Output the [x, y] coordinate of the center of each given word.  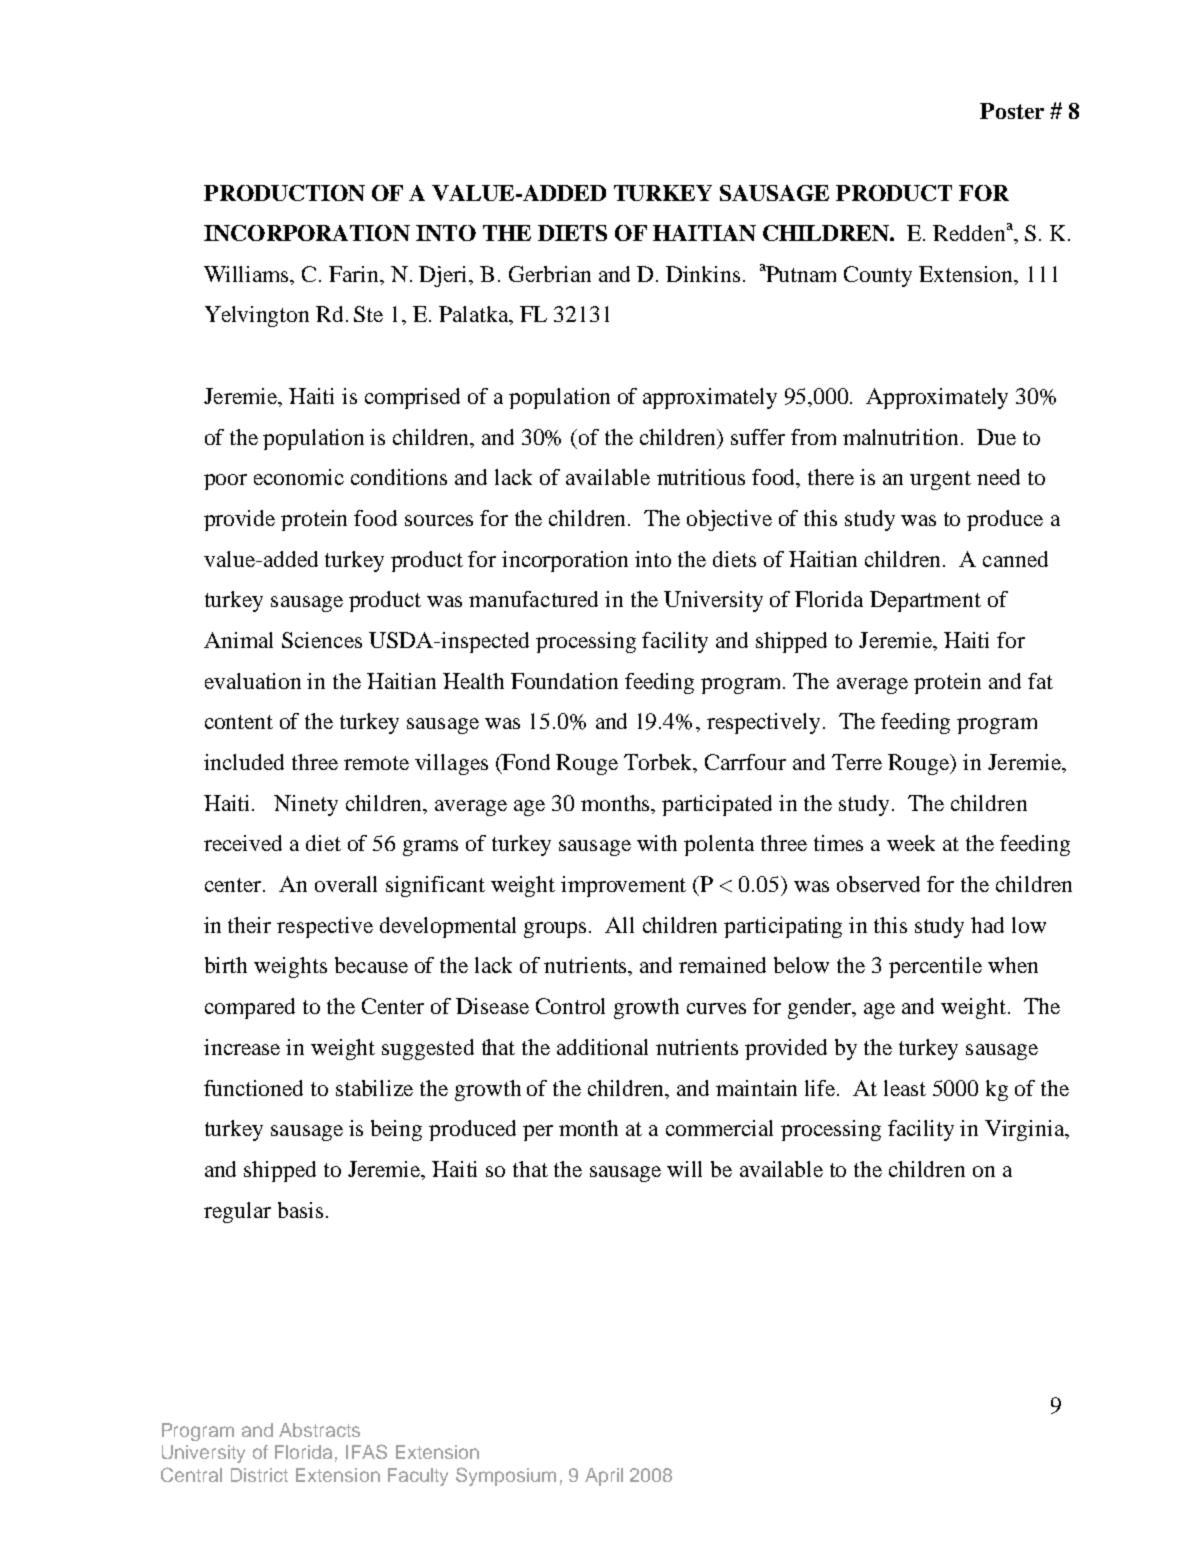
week [911, 843]
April [604, 1477]
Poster [1012, 111]
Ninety [306, 805]
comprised [412, 398]
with [657, 843]
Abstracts [319, 1430]
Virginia [1026, 1130]
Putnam [801, 274]
